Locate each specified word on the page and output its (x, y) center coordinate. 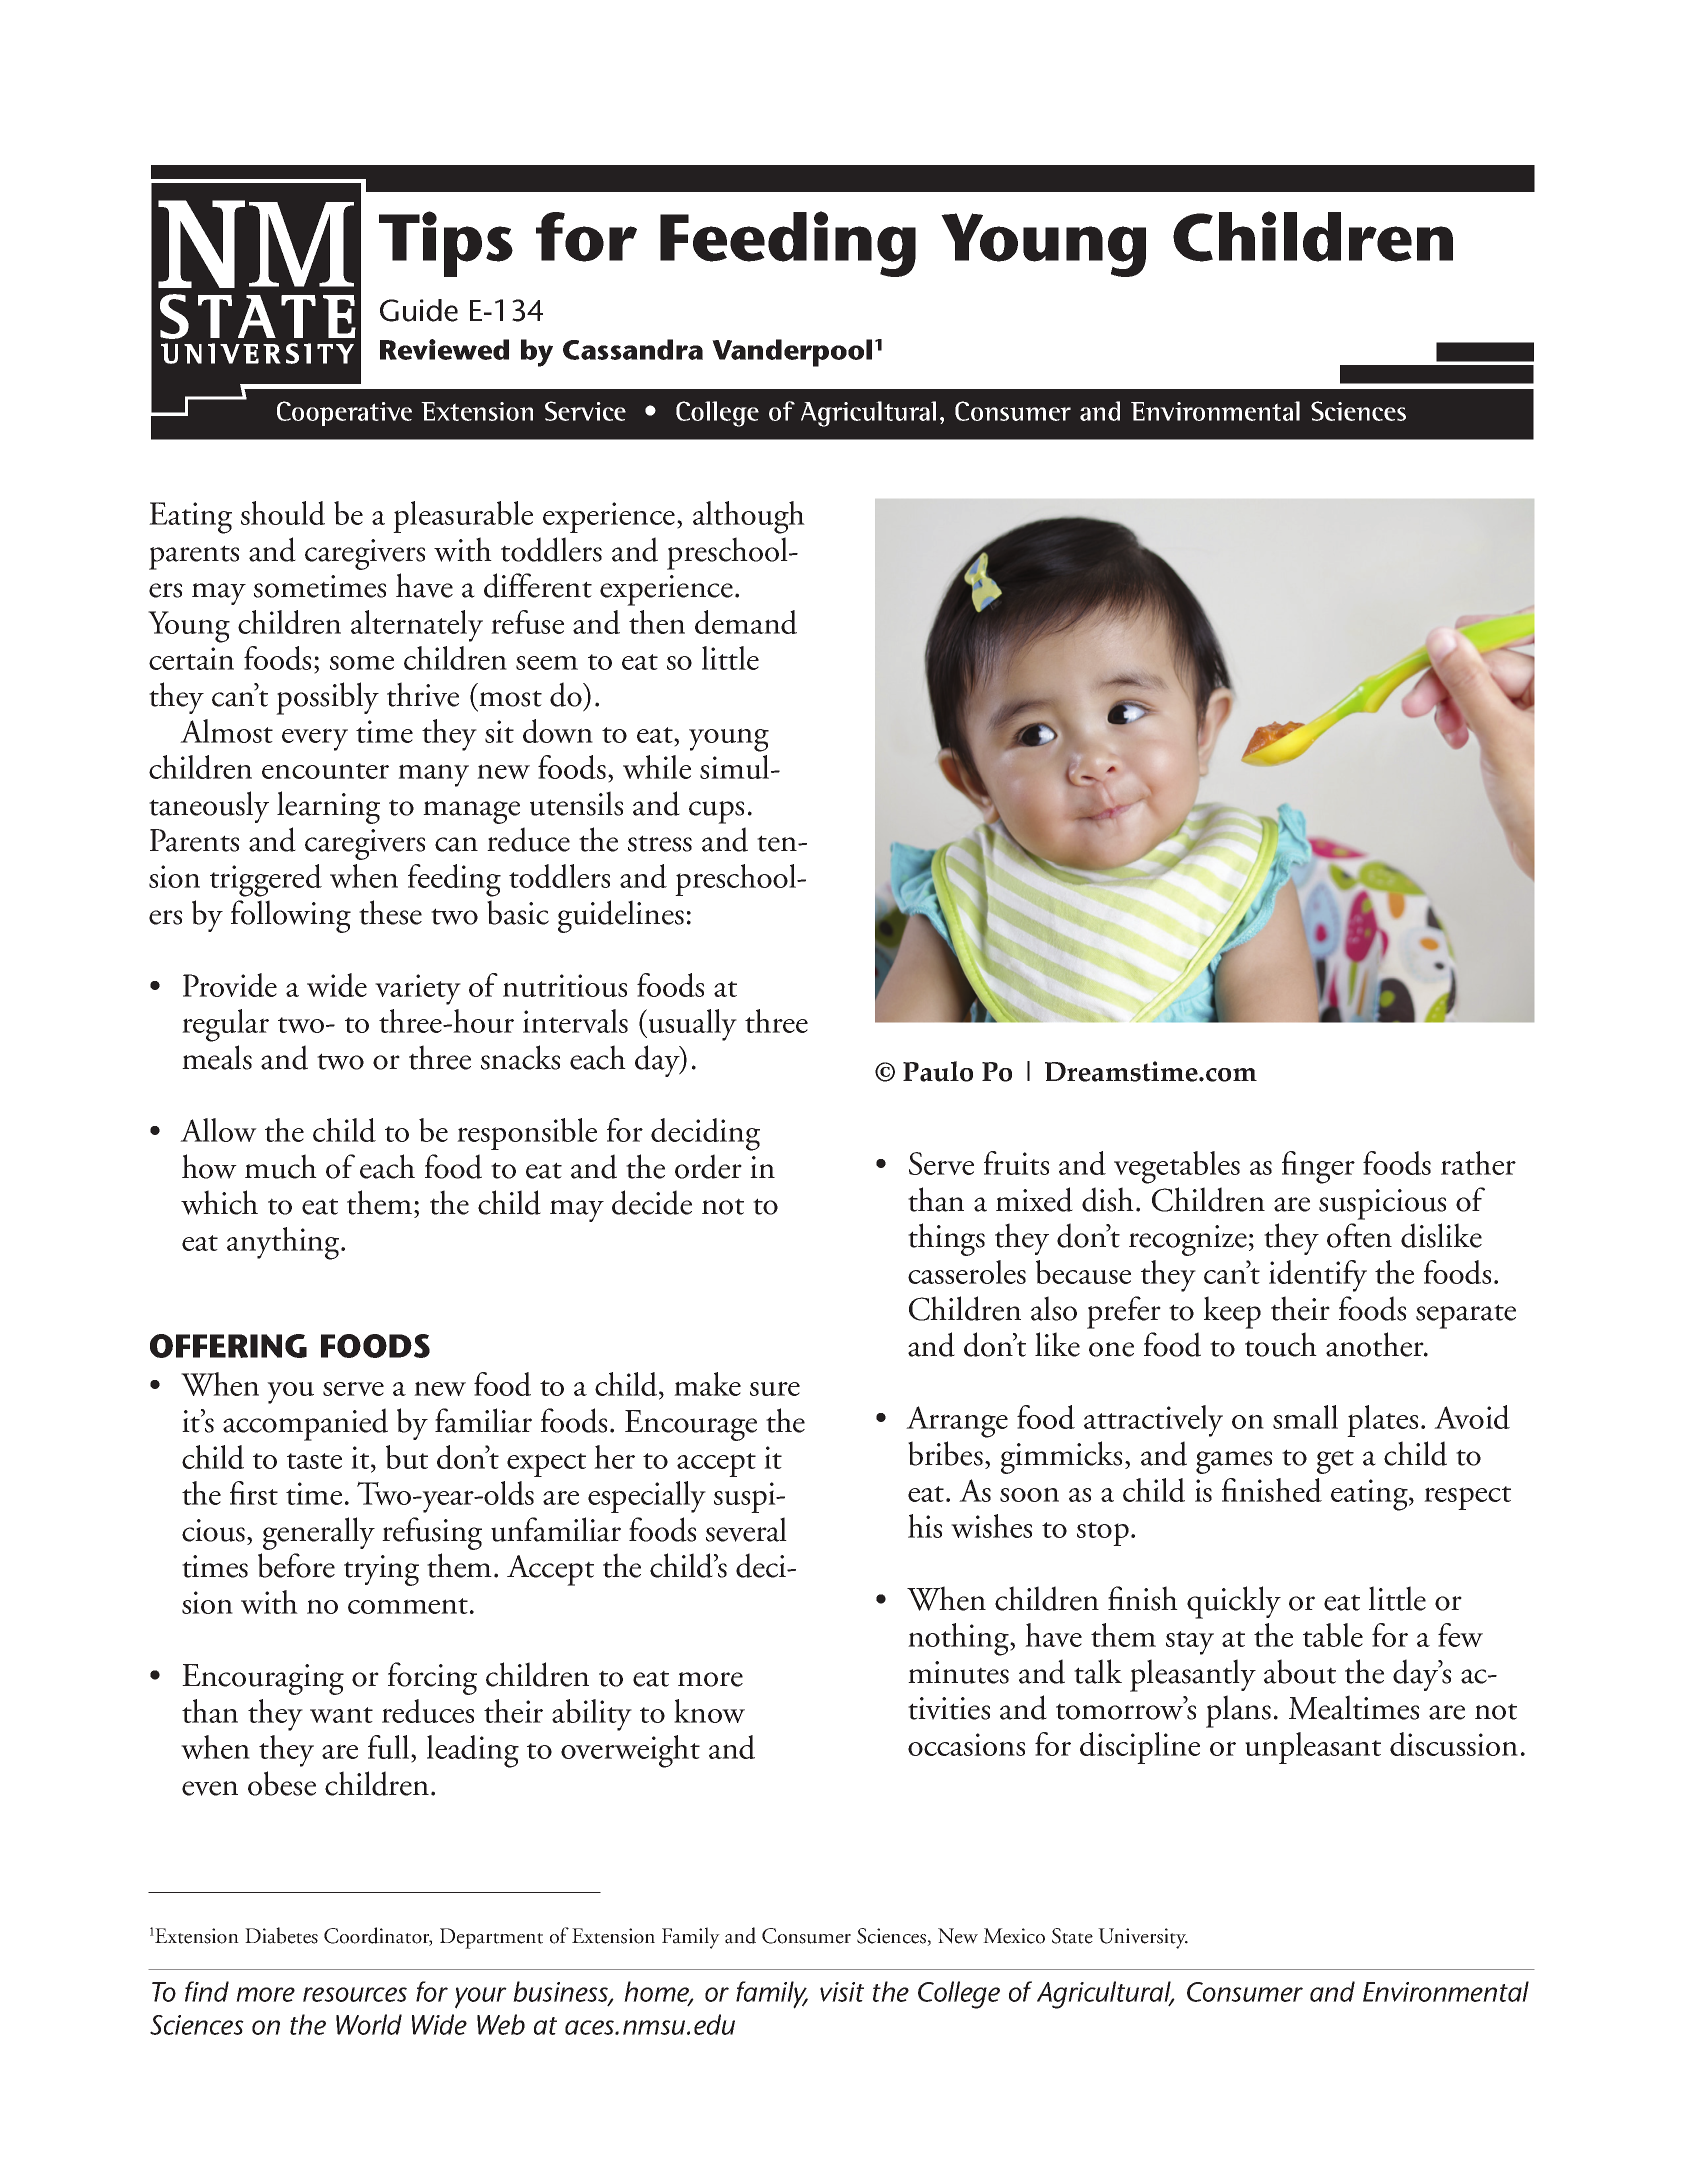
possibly (327, 698)
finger (1318, 1167)
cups (716, 812)
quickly (1234, 1602)
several (746, 1529)
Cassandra (633, 349)
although (749, 517)
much (281, 1166)
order (708, 1166)
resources (355, 1994)
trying (381, 1570)
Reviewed (444, 349)
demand (746, 622)
